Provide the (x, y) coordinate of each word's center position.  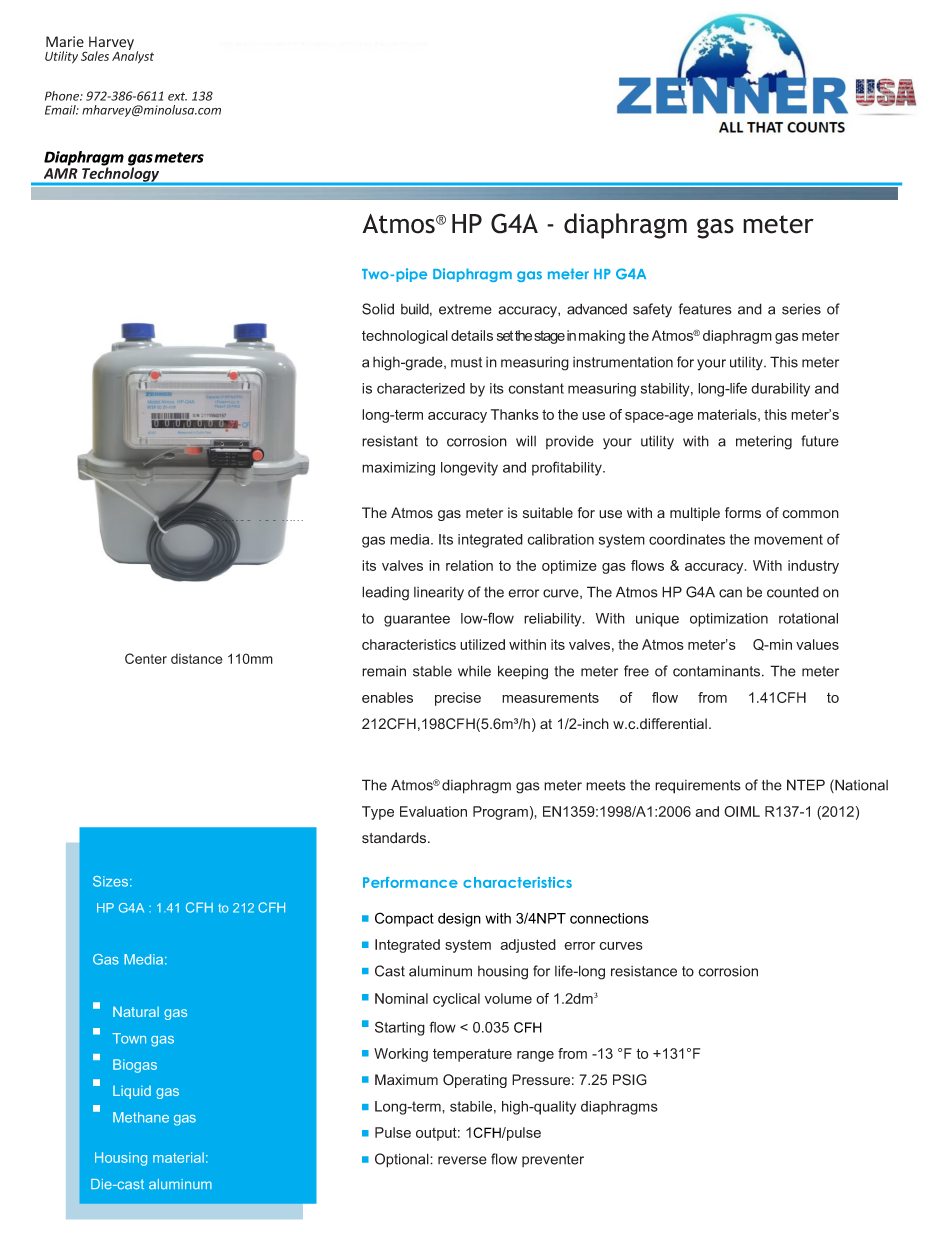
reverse (462, 1160)
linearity (439, 594)
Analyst (133, 56)
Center (146, 658)
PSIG (630, 1080)
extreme (465, 309)
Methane (141, 1117)
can (730, 593)
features (705, 309)
